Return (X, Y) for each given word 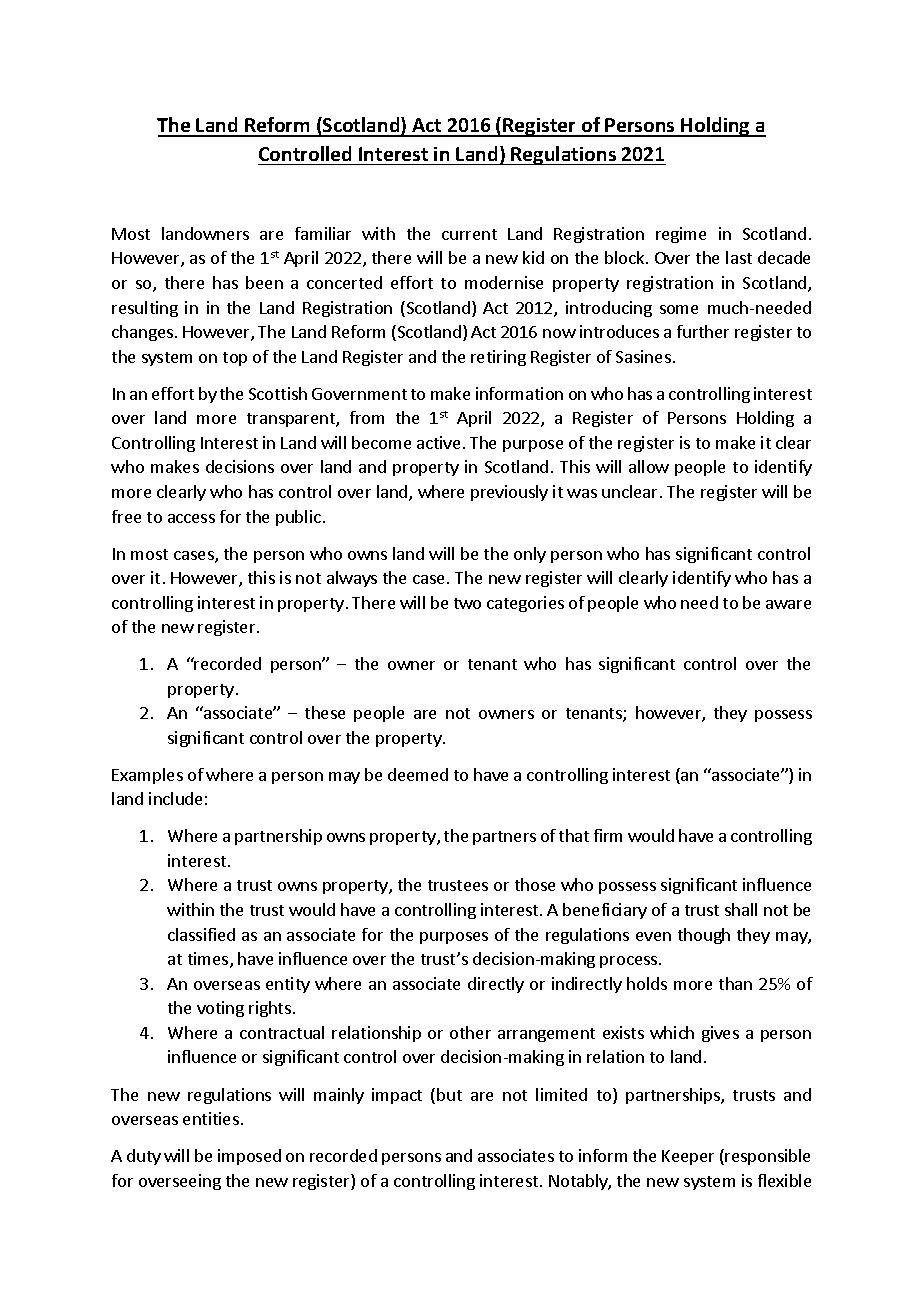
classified (201, 934)
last (739, 257)
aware (788, 604)
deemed (418, 774)
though (704, 936)
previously (509, 493)
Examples (147, 776)
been (264, 282)
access (191, 518)
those (535, 884)
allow (649, 466)
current (469, 234)
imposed (249, 1157)
